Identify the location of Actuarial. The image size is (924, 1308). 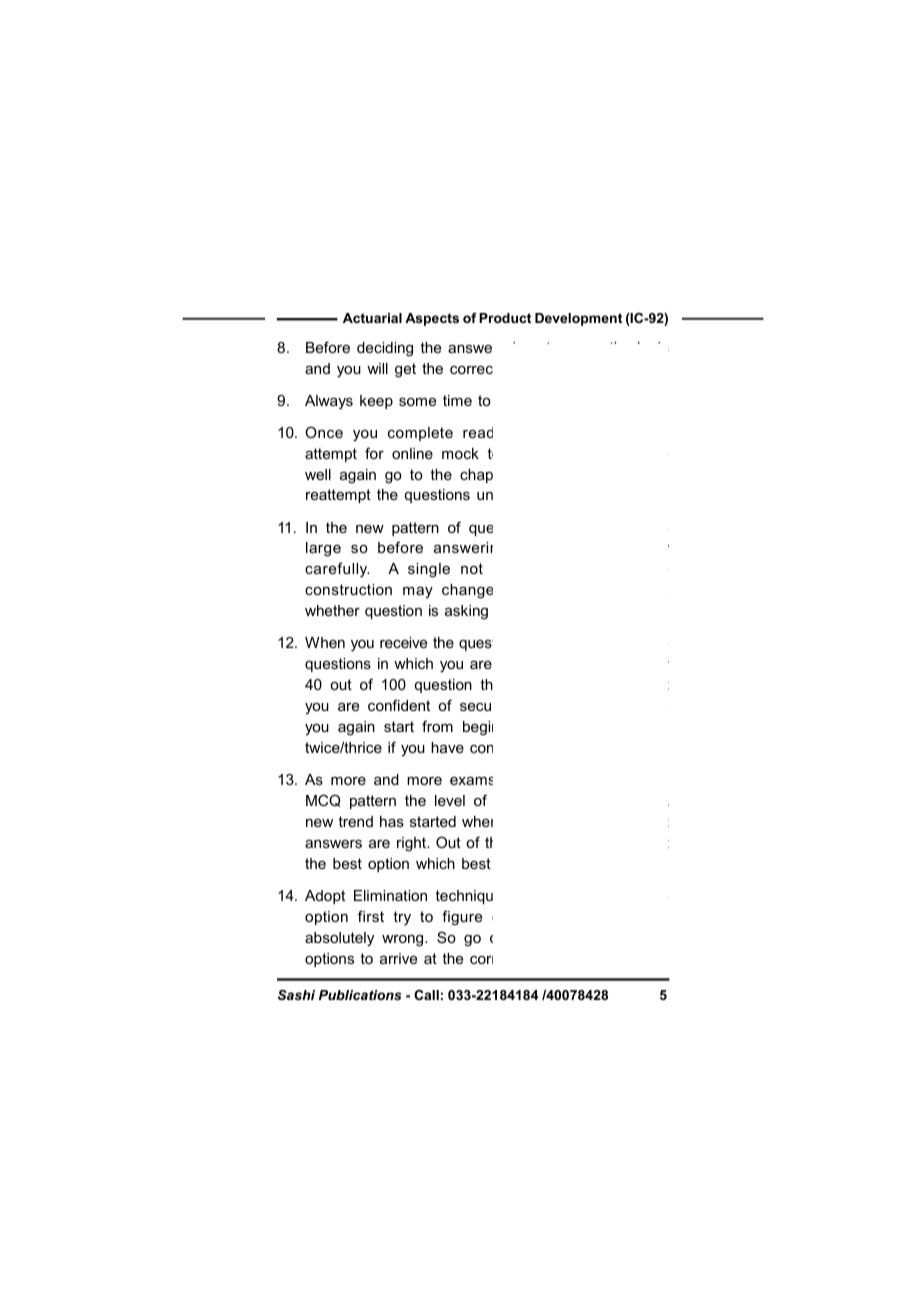
(372, 318).
